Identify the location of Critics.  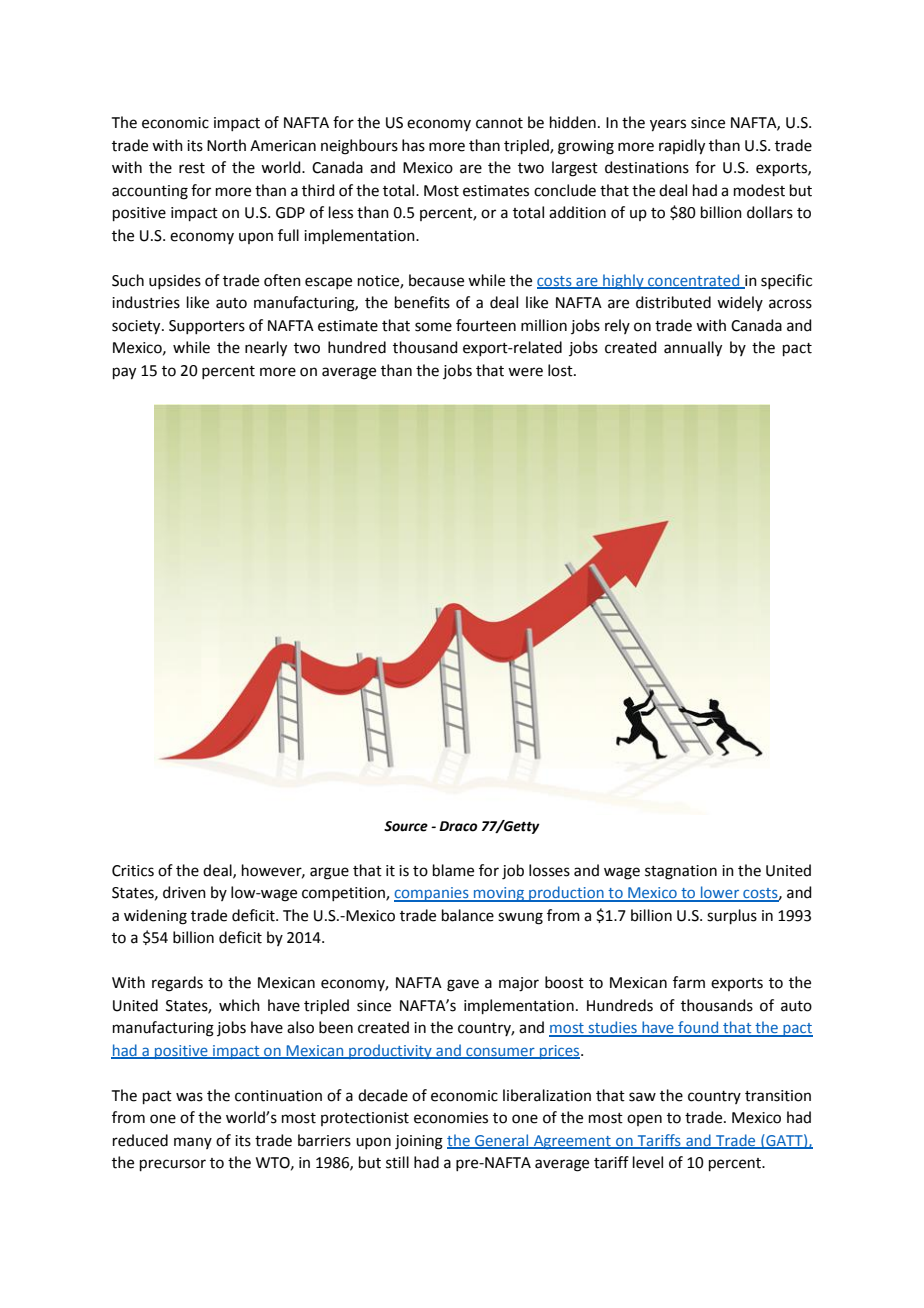
(133, 871).
